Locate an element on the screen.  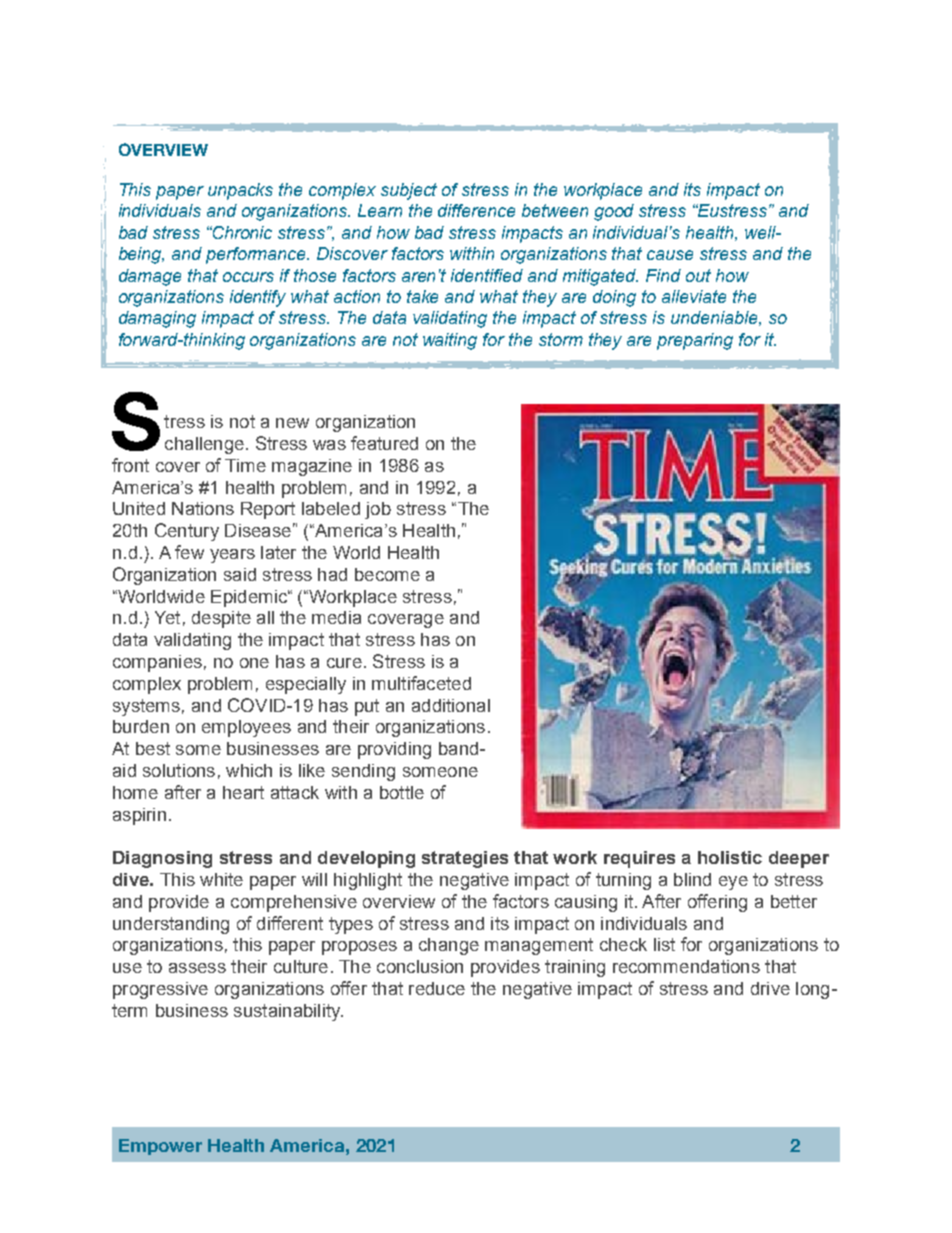
multifaceted is located at coordinates (421, 683).
